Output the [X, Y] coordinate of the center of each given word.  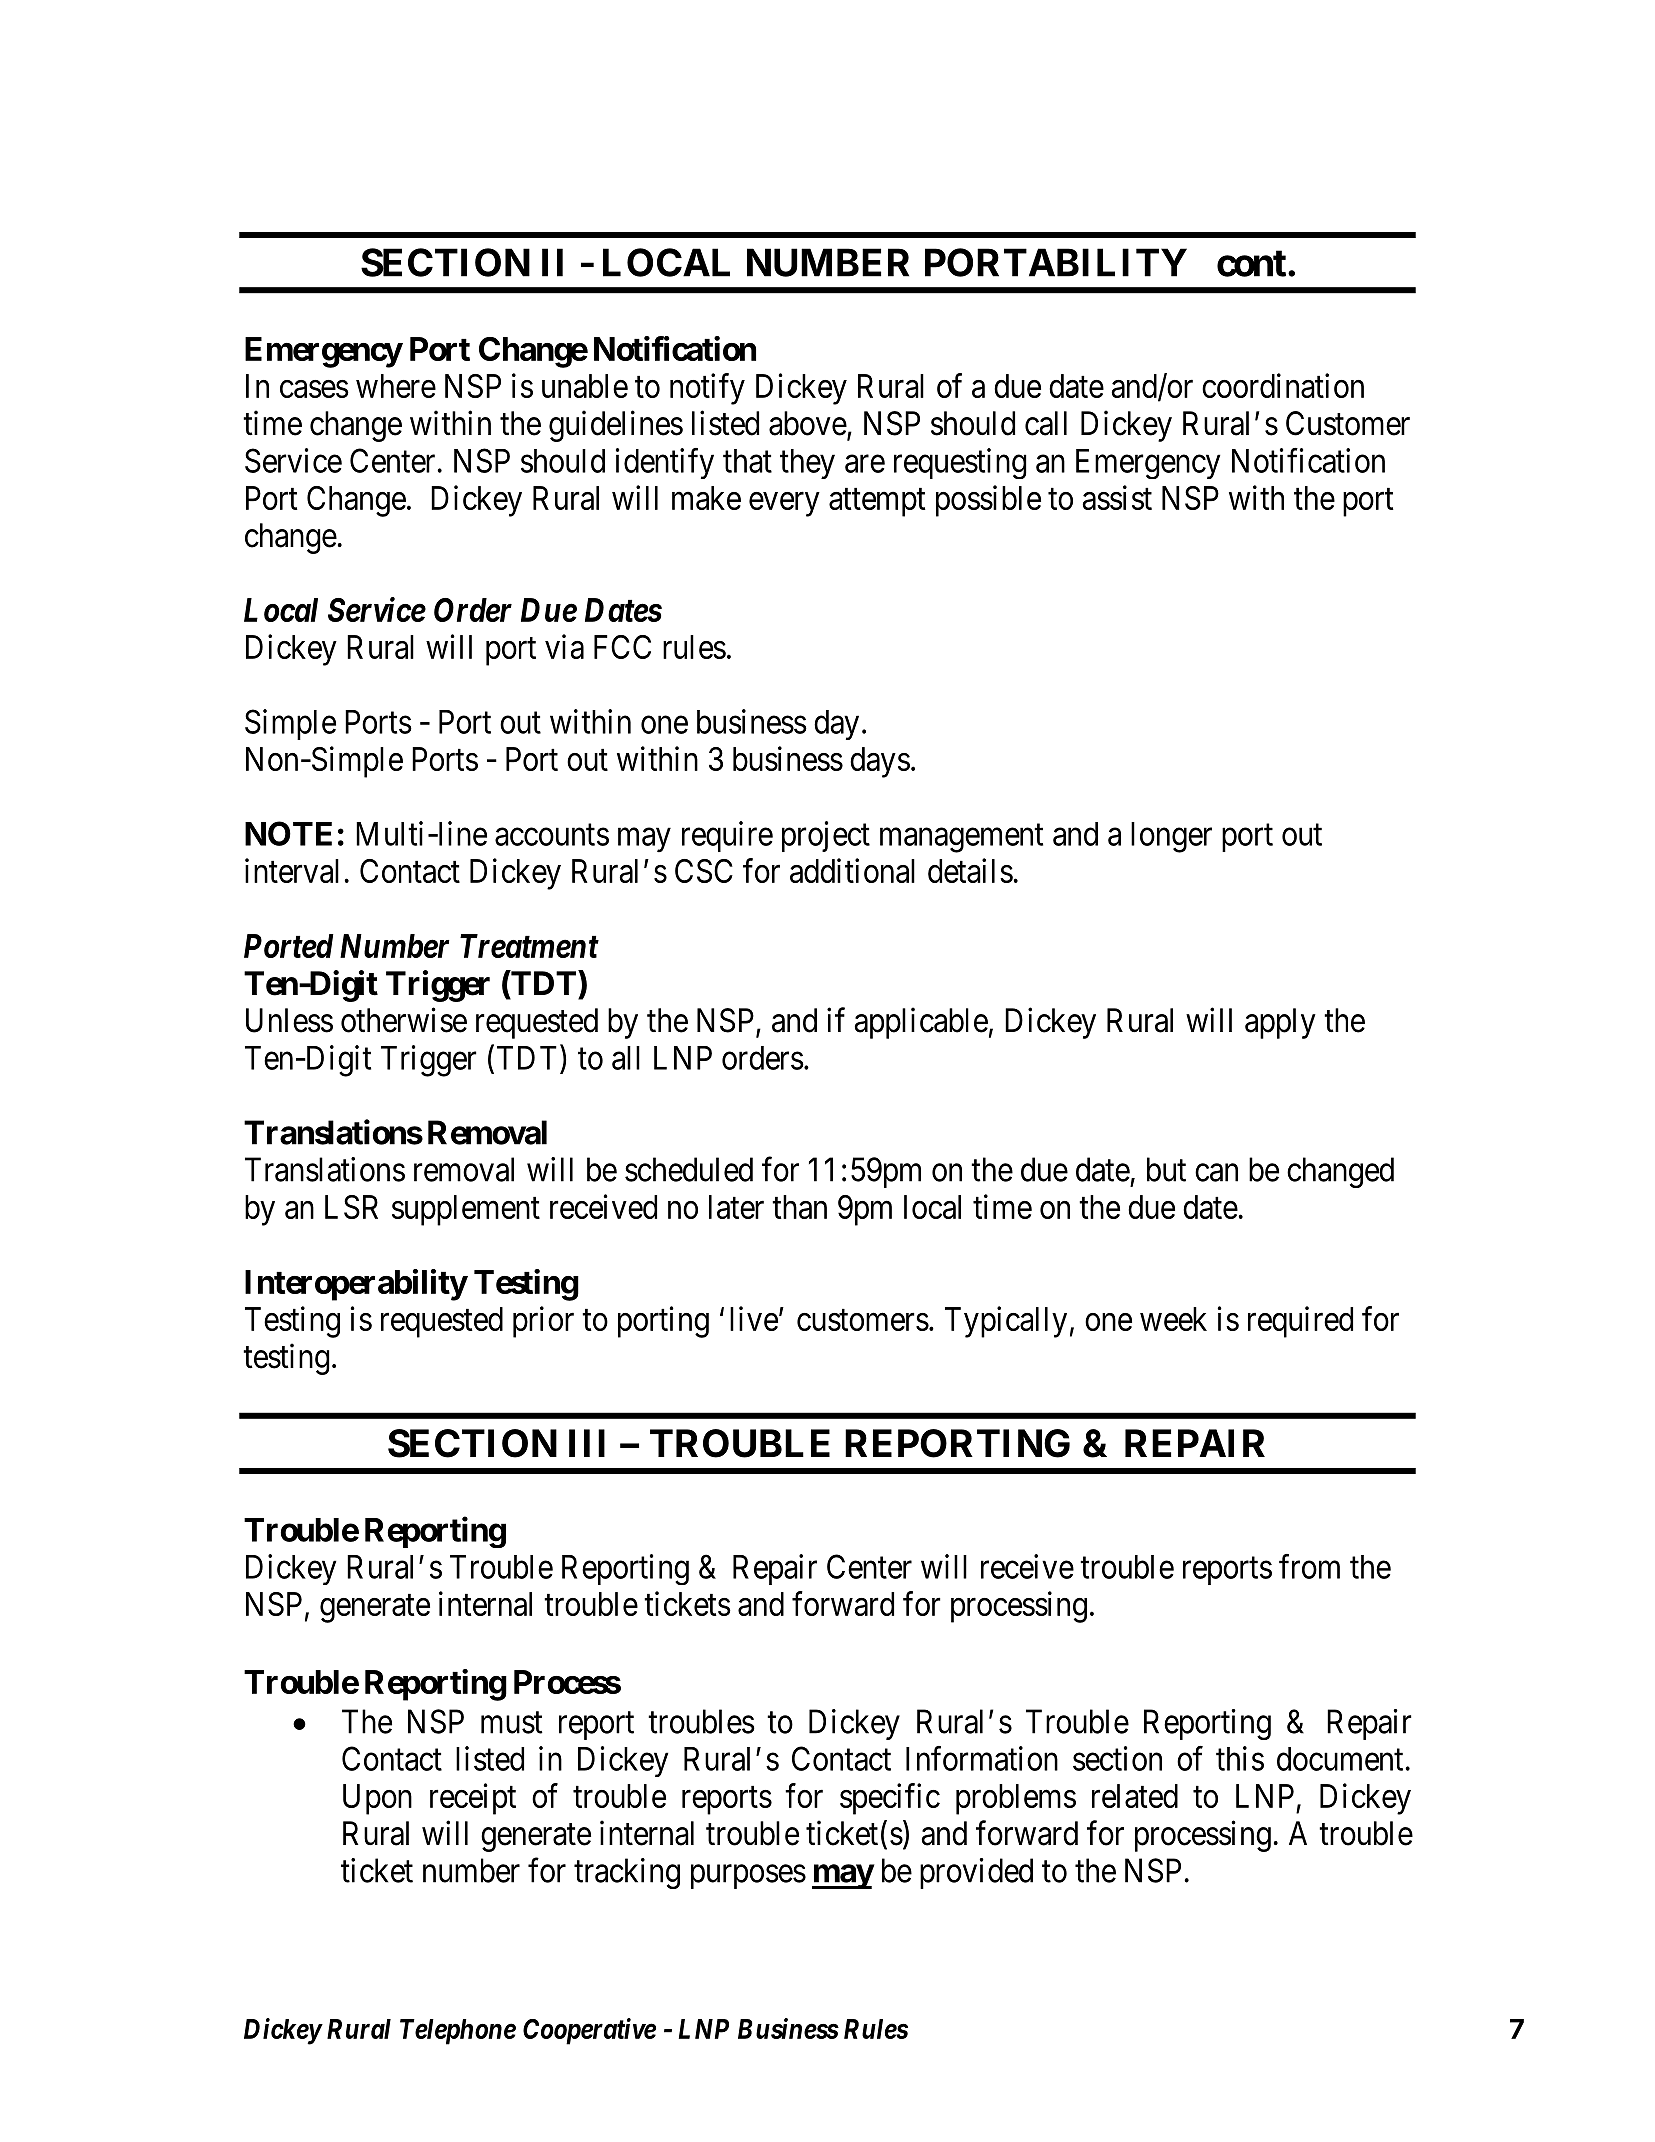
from [1309, 1566]
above [808, 423]
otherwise [404, 1020]
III [587, 1443]
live [754, 1318]
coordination [1283, 385]
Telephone [458, 2032]
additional [852, 870]
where [396, 386]
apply [1280, 1023]
